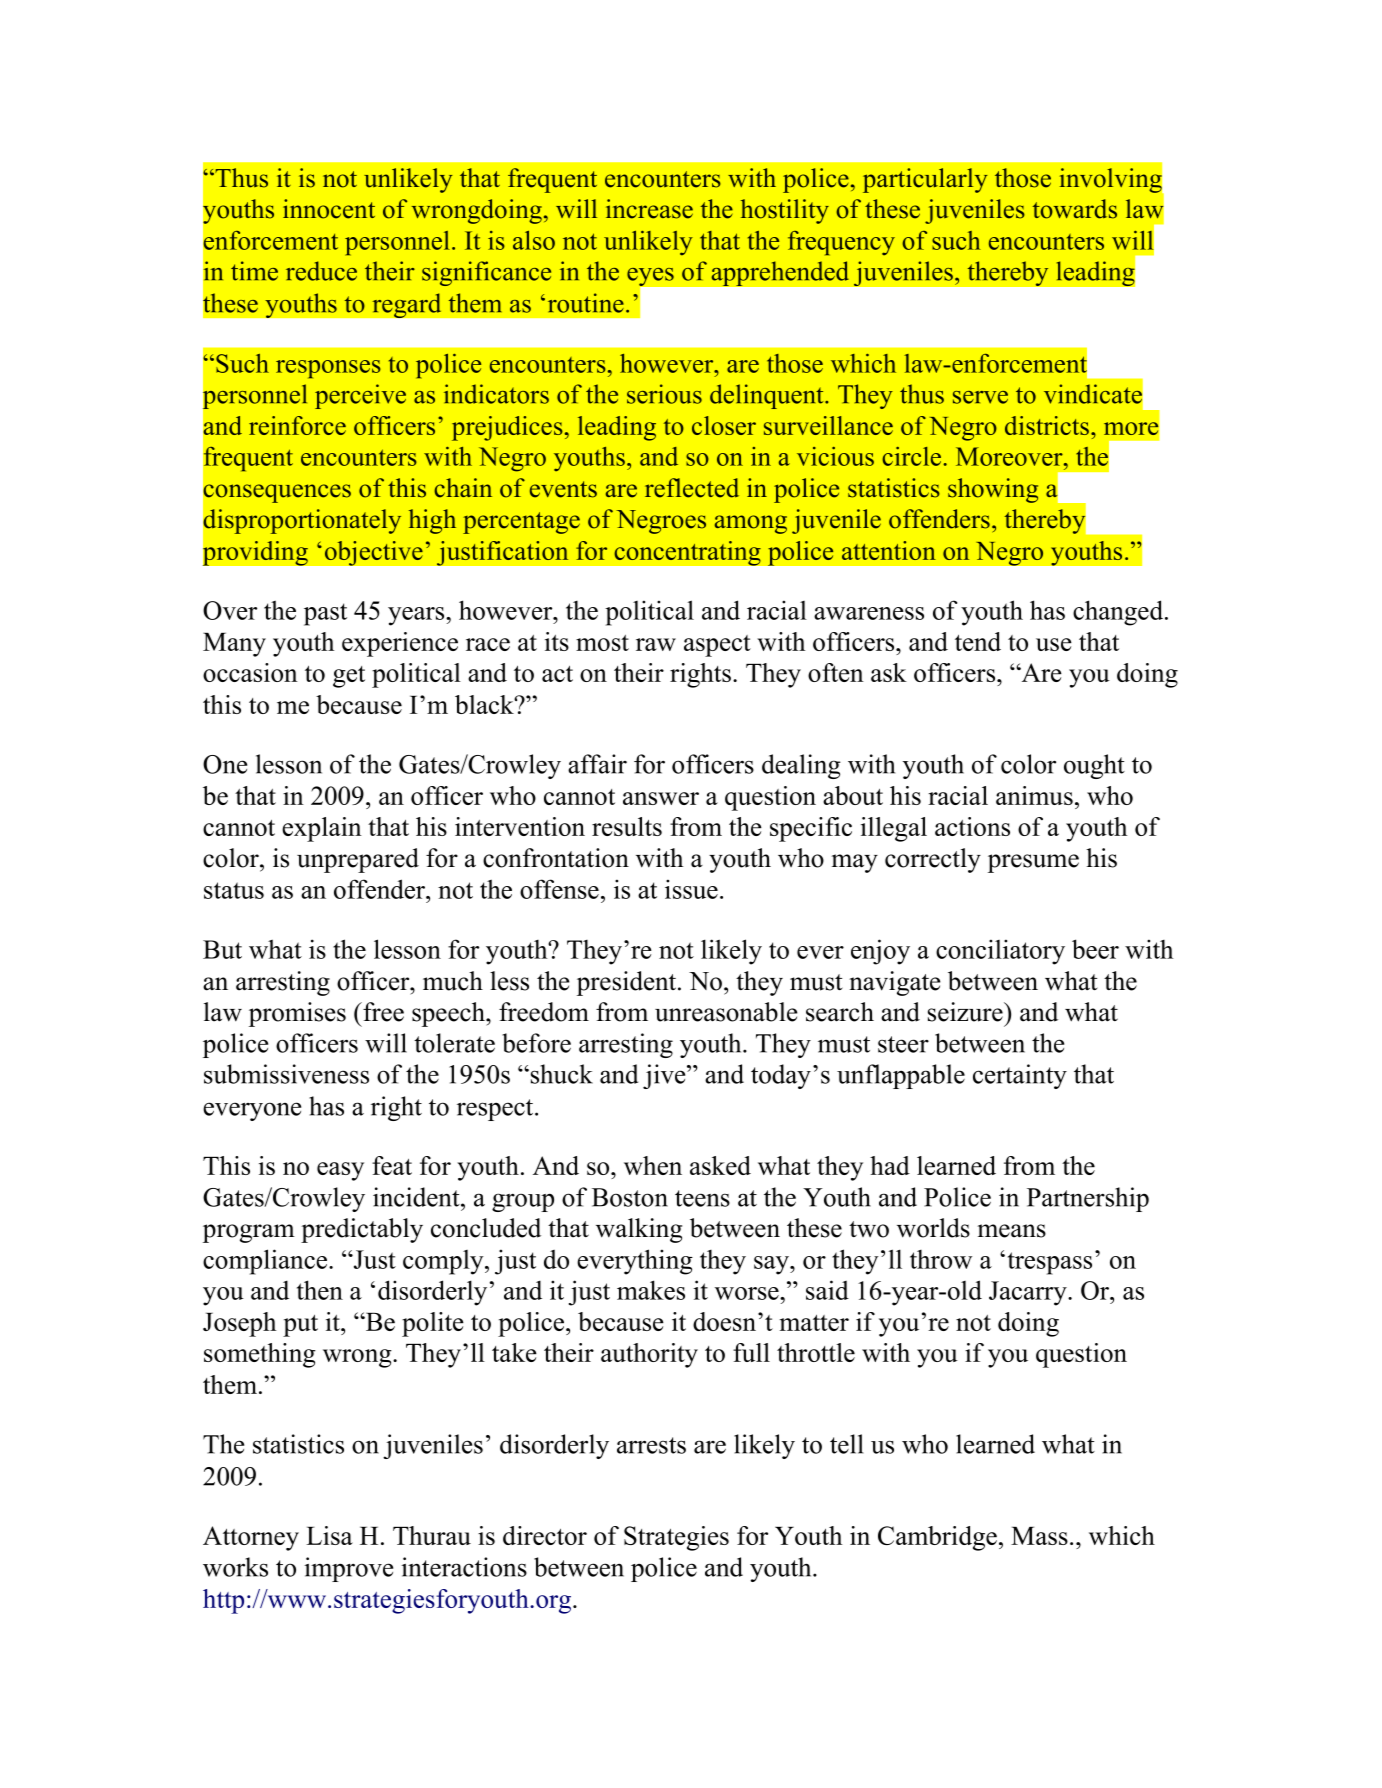 This screenshot has height=1788, width=1382. What do you see at coordinates (373, 553) in the screenshot?
I see `objective` at bounding box center [373, 553].
